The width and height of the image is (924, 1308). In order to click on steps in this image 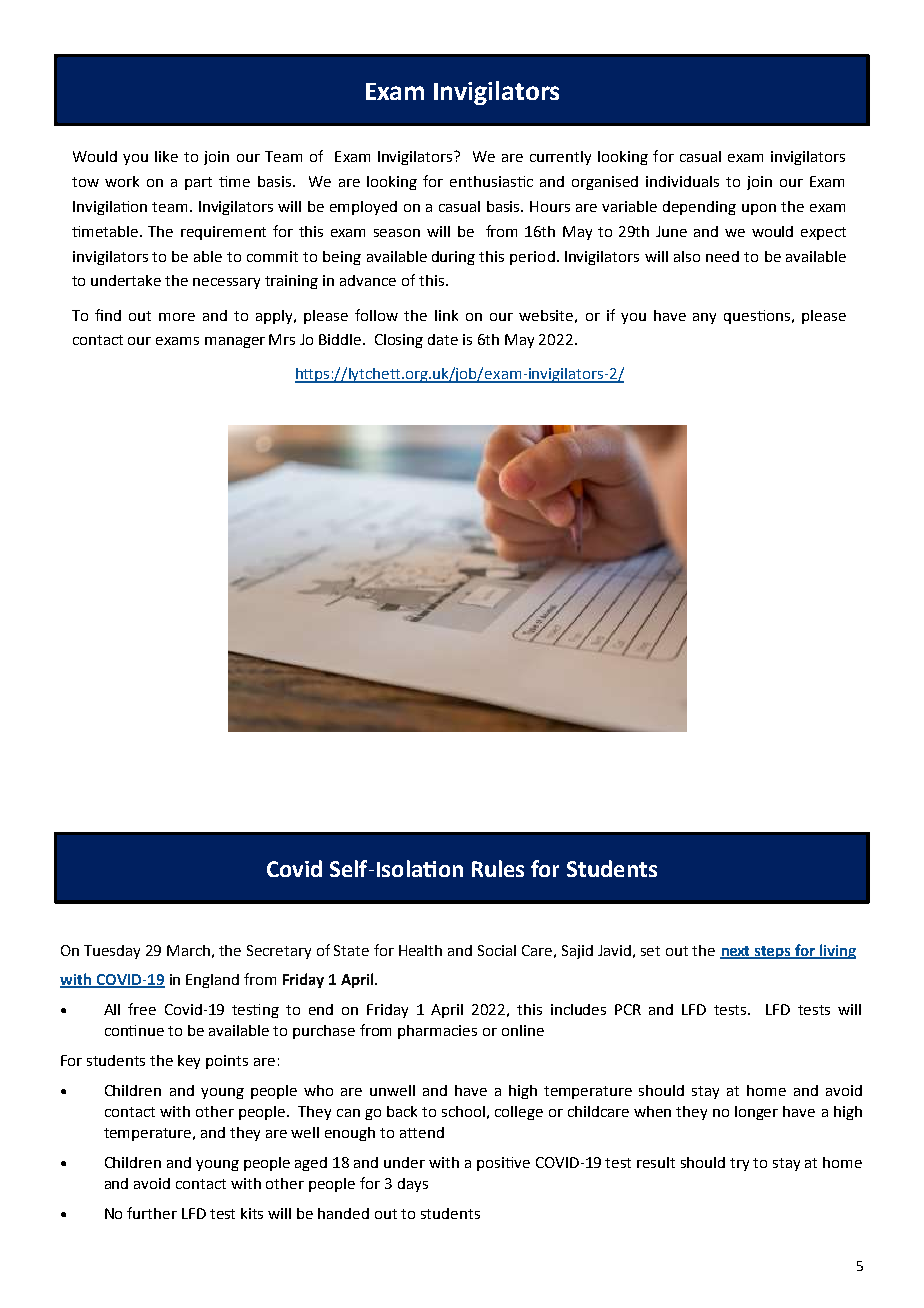, I will do `click(773, 952)`.
